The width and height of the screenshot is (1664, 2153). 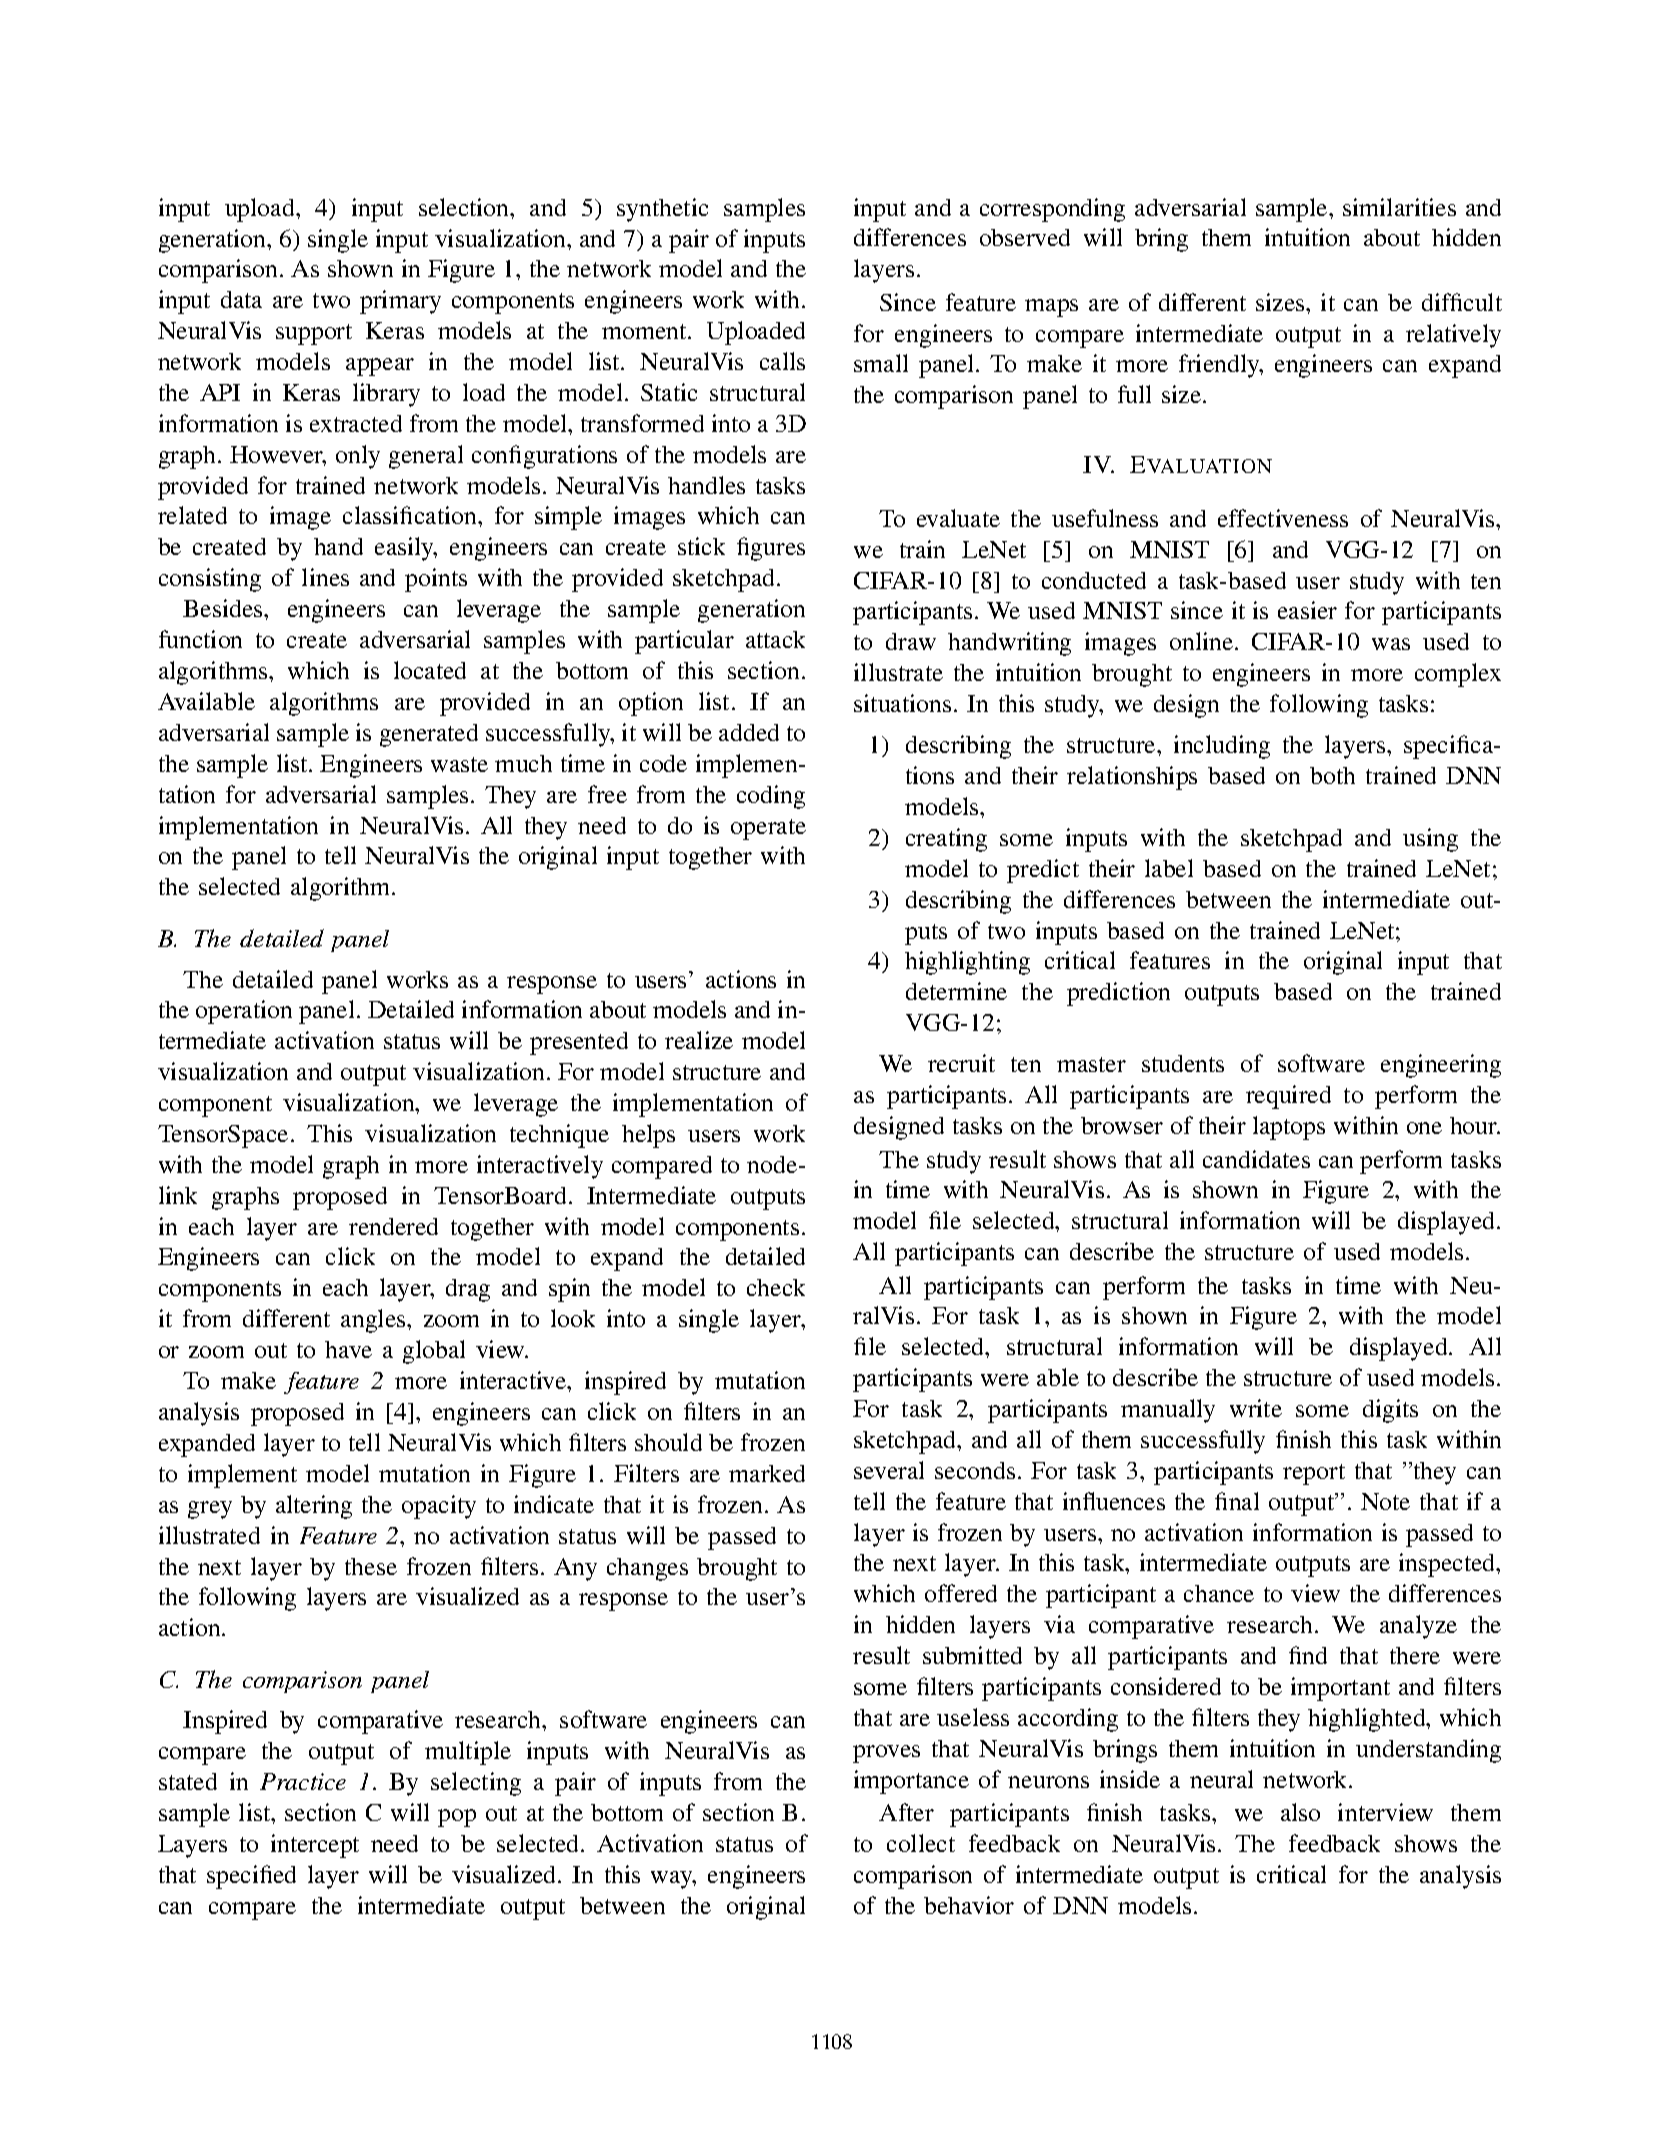 What do you see at coordinates (429, 735) in the screenshot?
I see `generated` at bounding box center [429, 735].
